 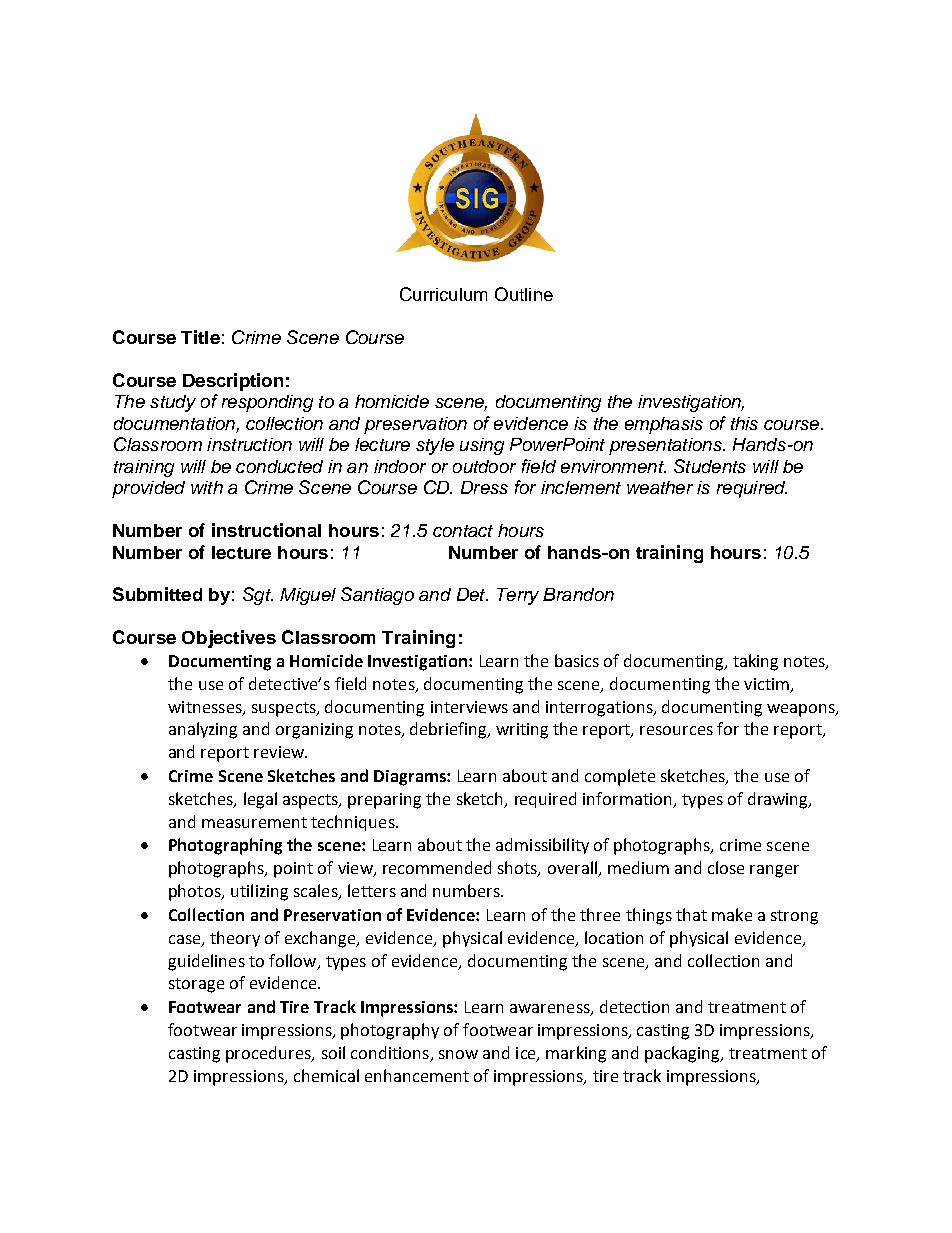 What do you see at coordinates (269, 1054) in the screenshot?
I see `procedures` at bounding box center [269, 1054].
